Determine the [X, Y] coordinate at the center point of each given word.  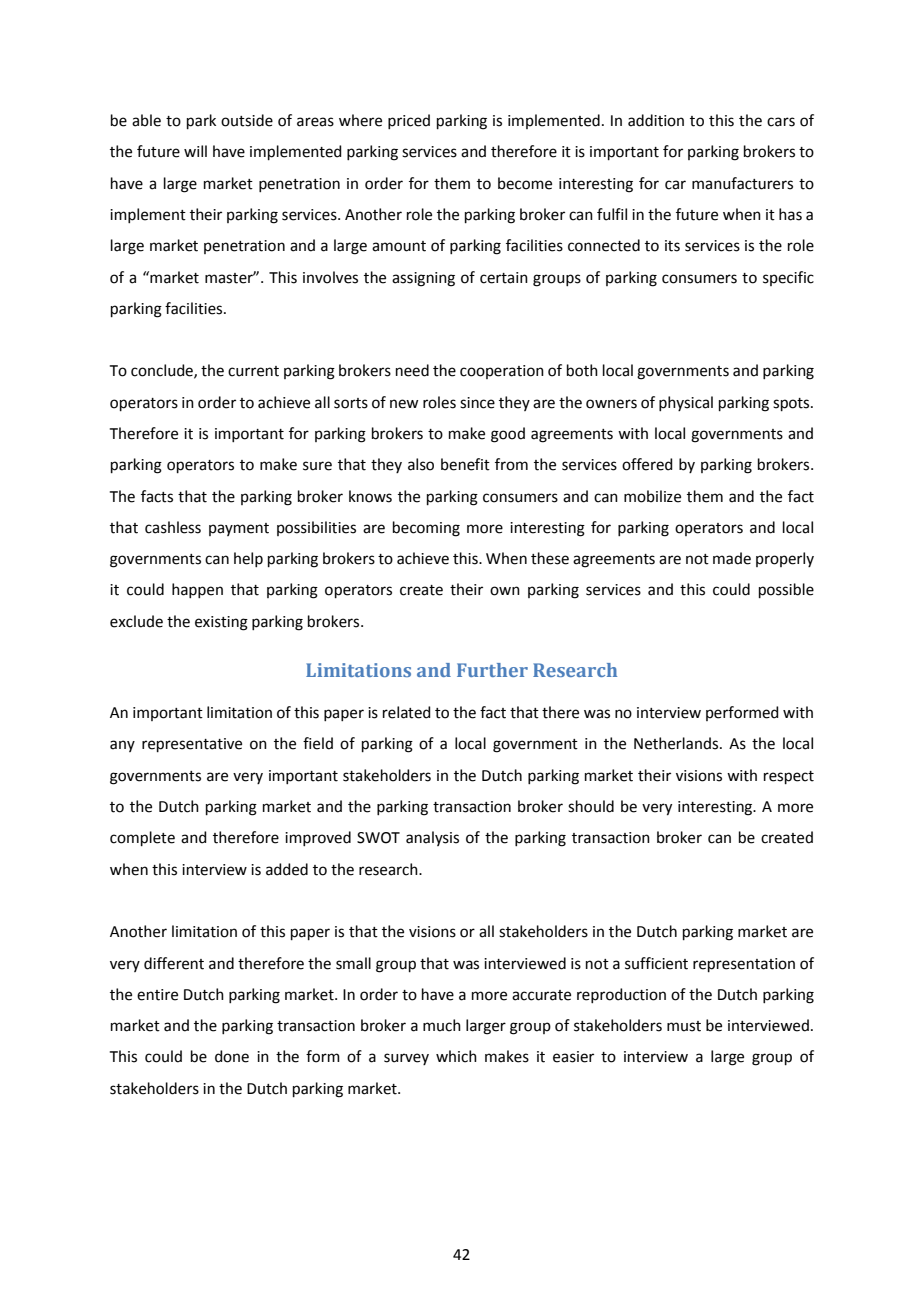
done [232, 1056]
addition [656, 120]
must [684, 1026]
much [442, 1025]
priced [409, 121]
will [195, 151]
